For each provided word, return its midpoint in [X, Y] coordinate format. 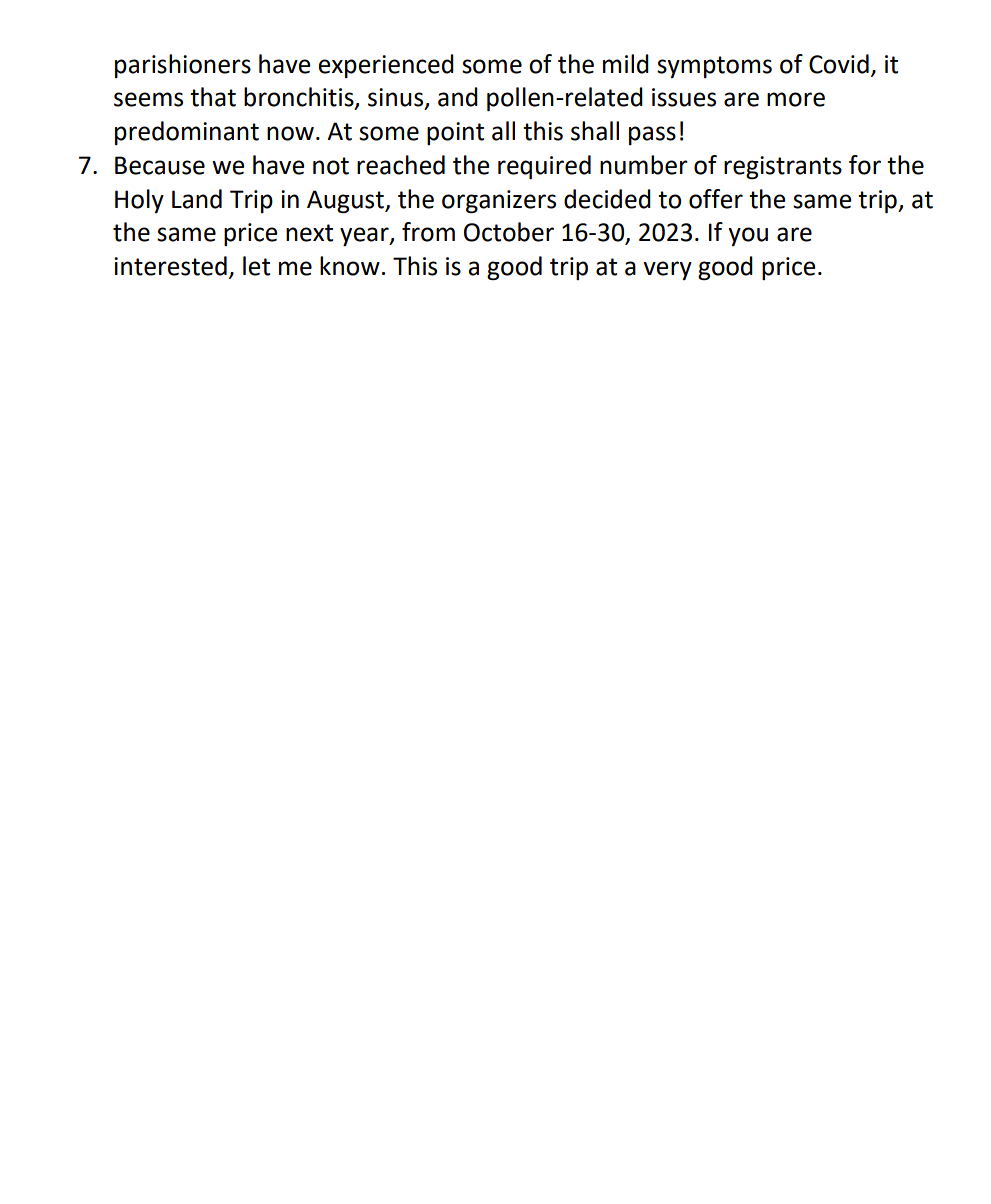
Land [197, 199]
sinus [397, 98]
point [455, 133]
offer [716, 199]
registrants [783, 167]
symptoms [714, 67]
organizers [499, 202]
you [748, 236]
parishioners [183, 66]
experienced [386, 66]
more [796, 99]
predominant [187, 133]
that [213, 97]
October [509, 232]
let [256, 266]
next [309, 233]
